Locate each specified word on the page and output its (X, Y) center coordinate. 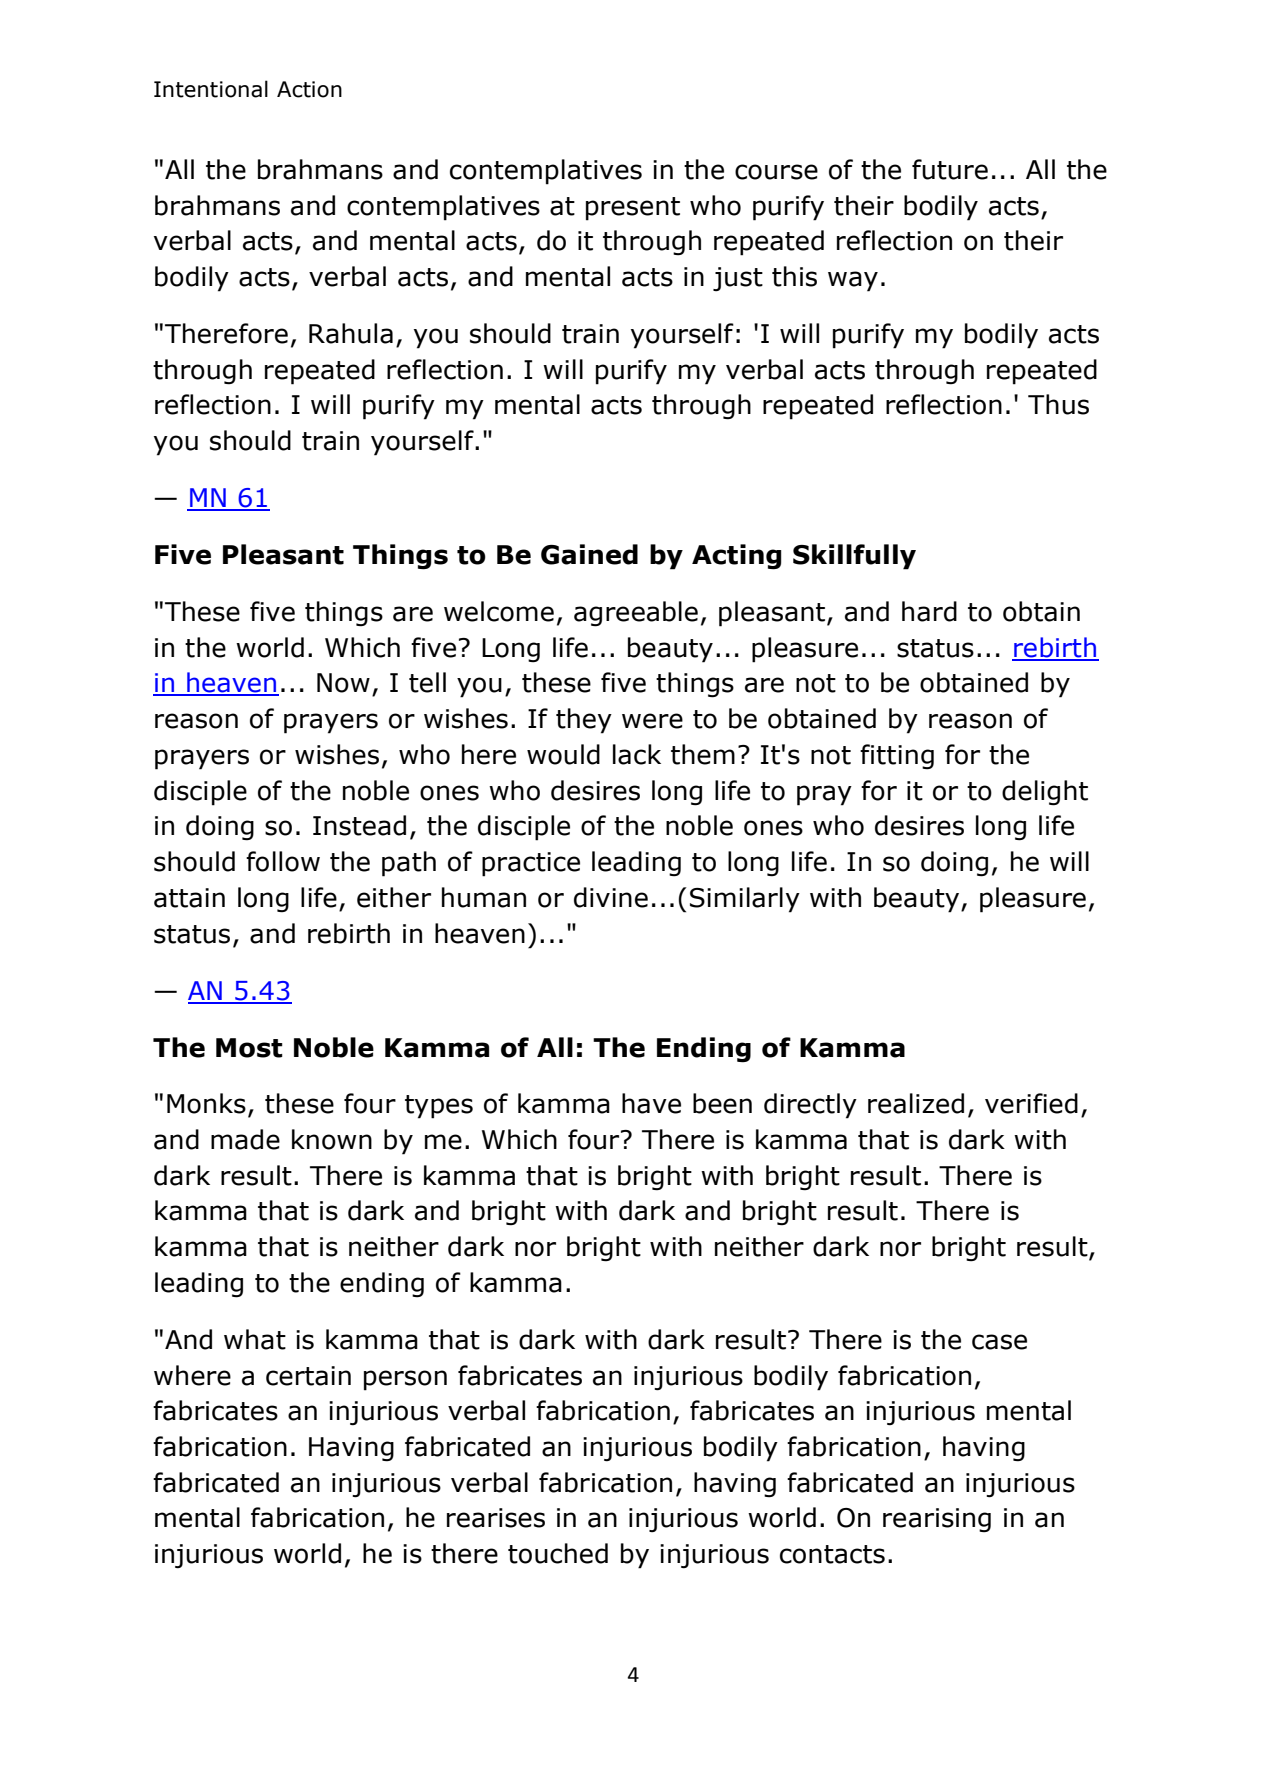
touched (558, 1553)
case (999, 1342)
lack (637, 754)
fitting (897, 757)
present (633, 209)
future (950, 169)
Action (309, 89)
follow (283, 861)
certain (308, 1376)
